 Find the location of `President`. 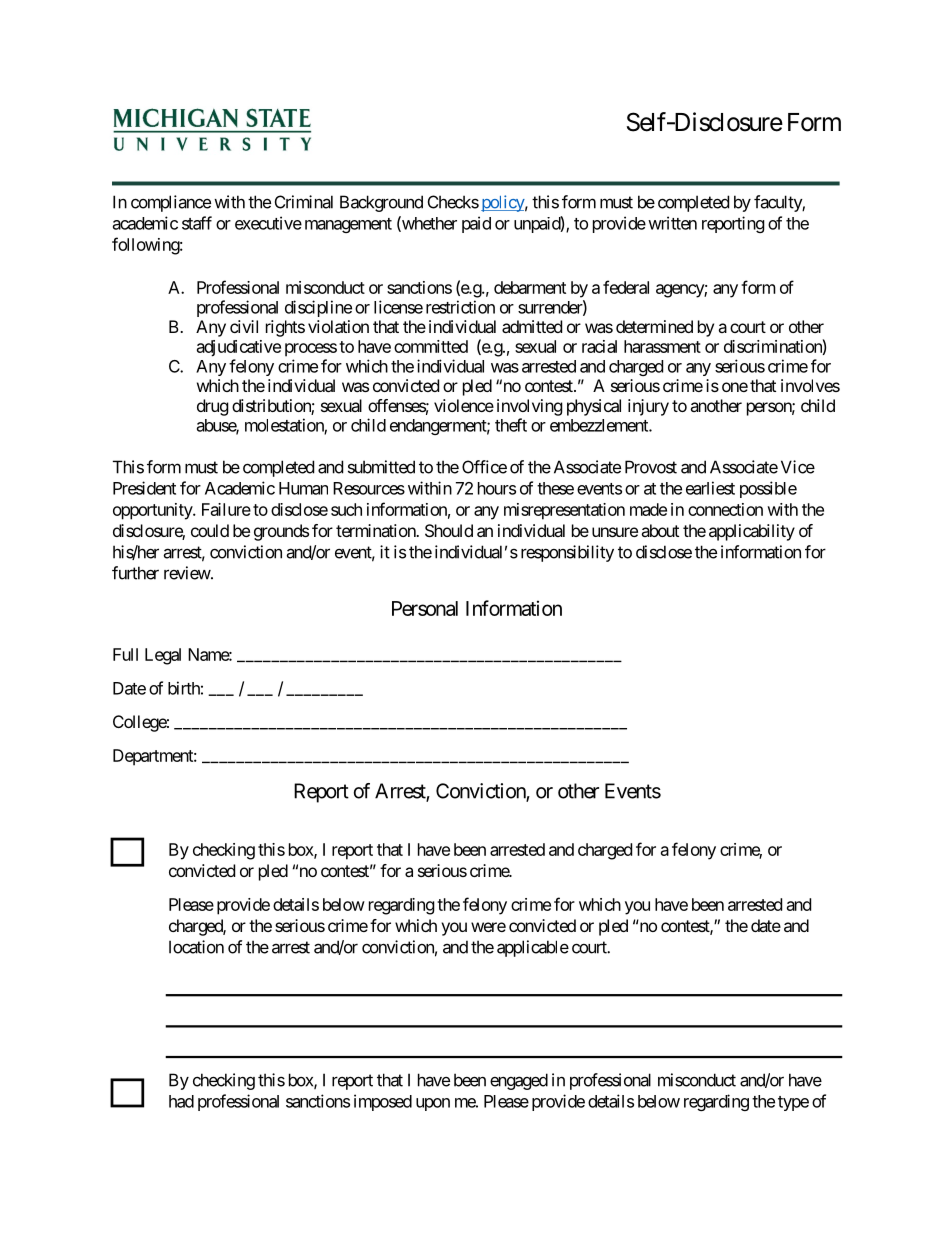

President is located at coordinates (144, 488).
